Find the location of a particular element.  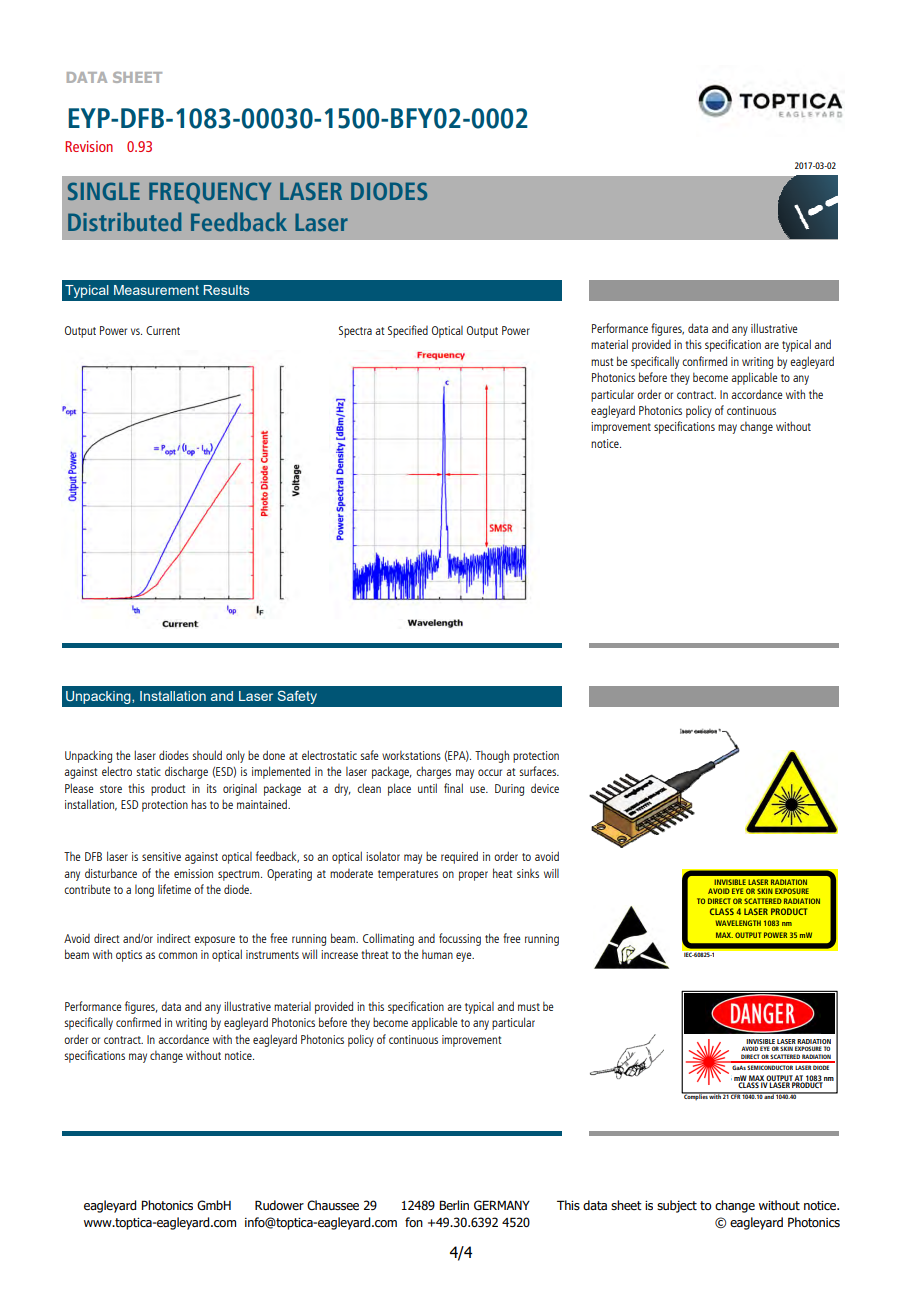

Berlin is located at coordinates (454, 1205).
